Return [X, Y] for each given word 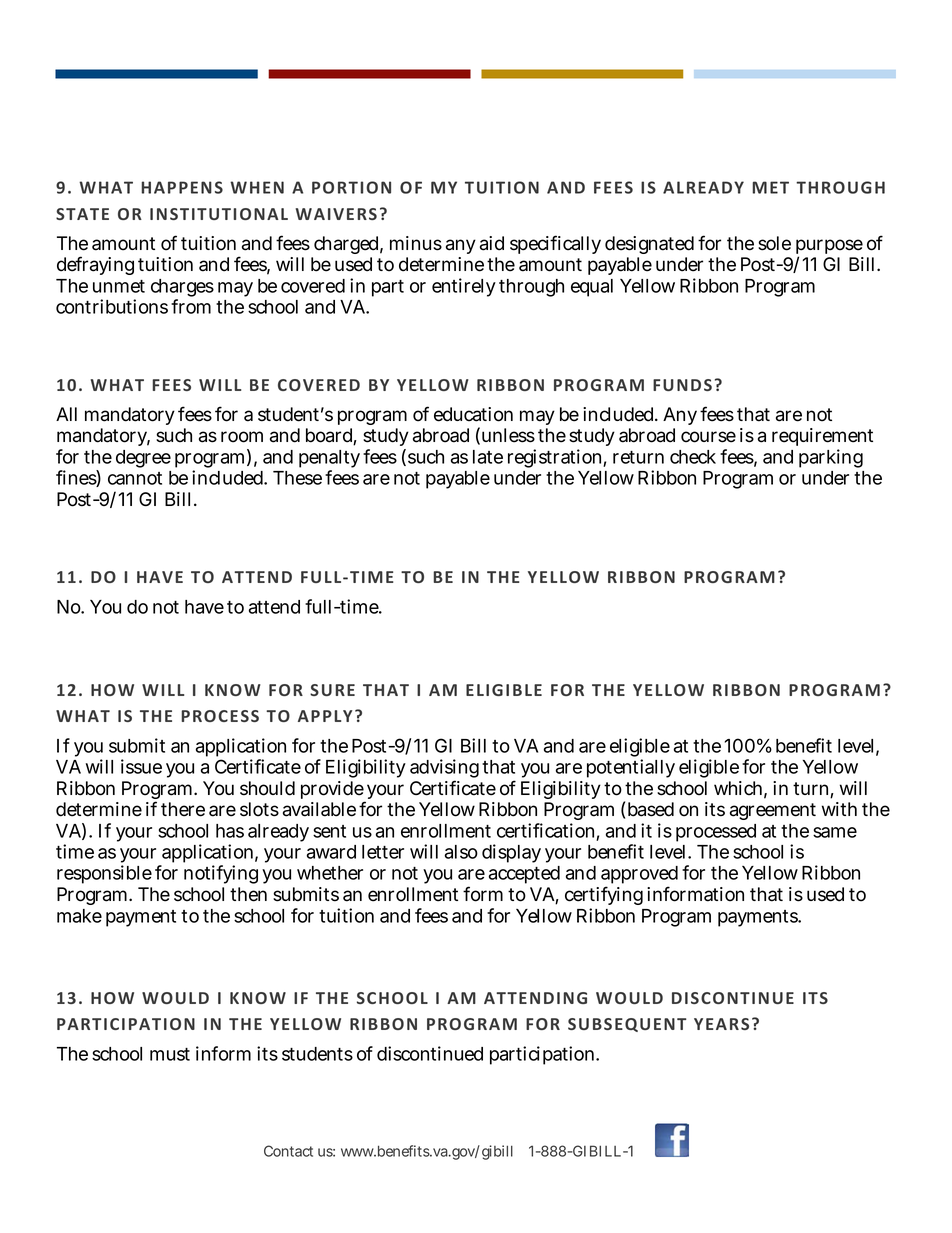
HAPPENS [182, 187]
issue [141, 766]
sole [774, 243]
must [170, 1054]
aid [492, 243]
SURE [332, 690]
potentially [631, 768]
